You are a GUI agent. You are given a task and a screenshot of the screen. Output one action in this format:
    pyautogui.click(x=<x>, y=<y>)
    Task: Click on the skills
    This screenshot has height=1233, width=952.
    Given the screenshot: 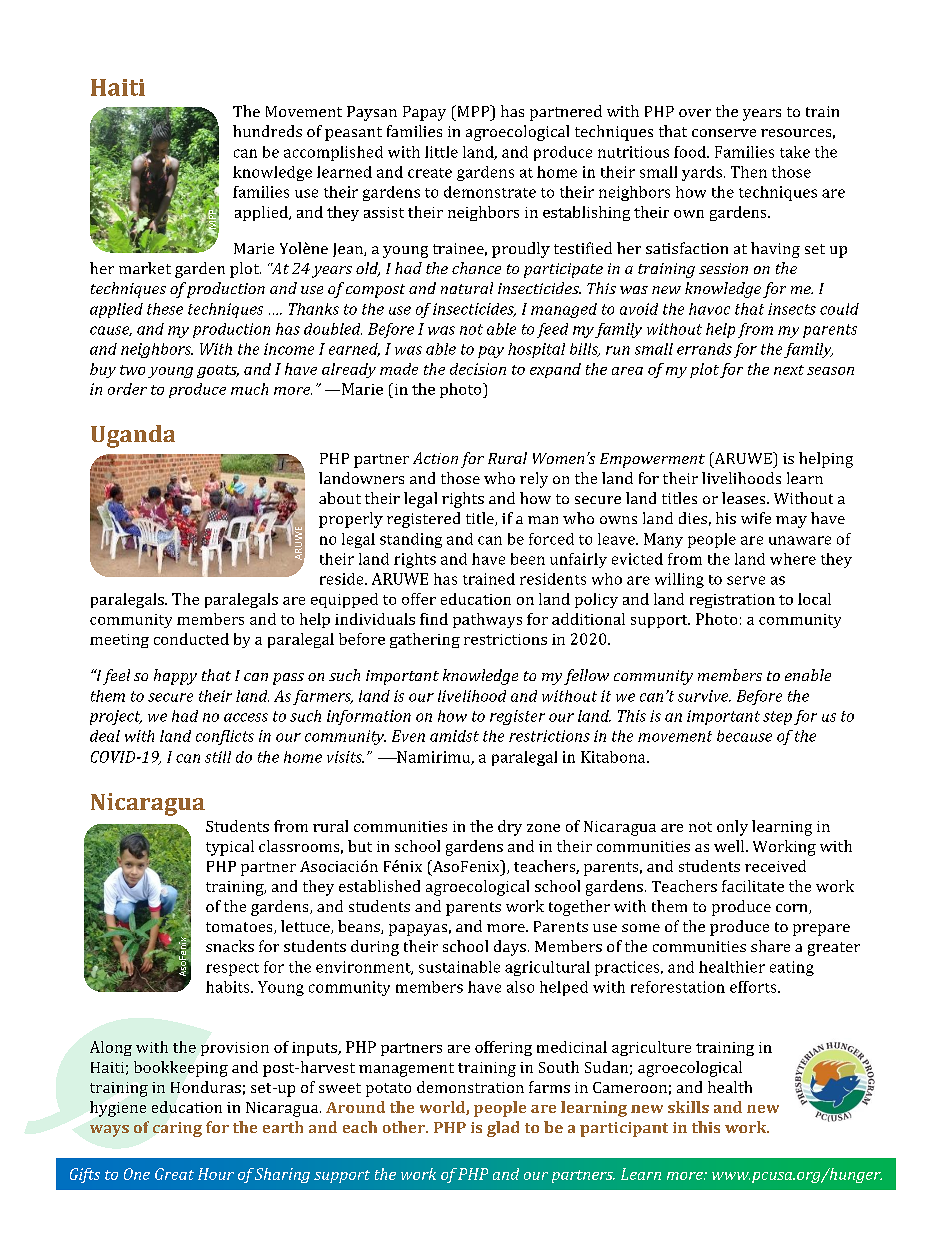 What is the action you would take?
    pyautogui.click(x=688, y=1107)
